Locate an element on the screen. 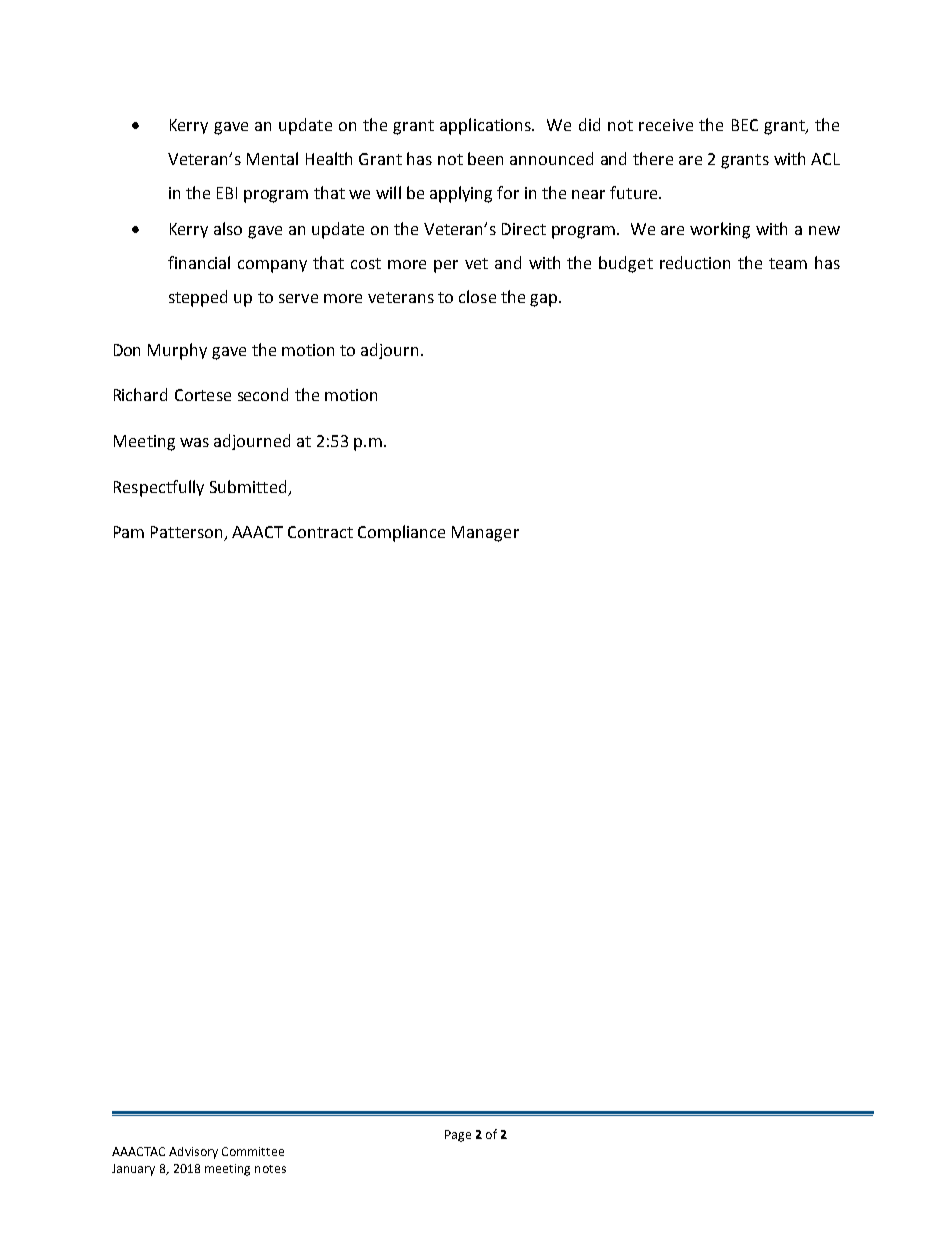  BEC is located at coordinates (745, 125).
